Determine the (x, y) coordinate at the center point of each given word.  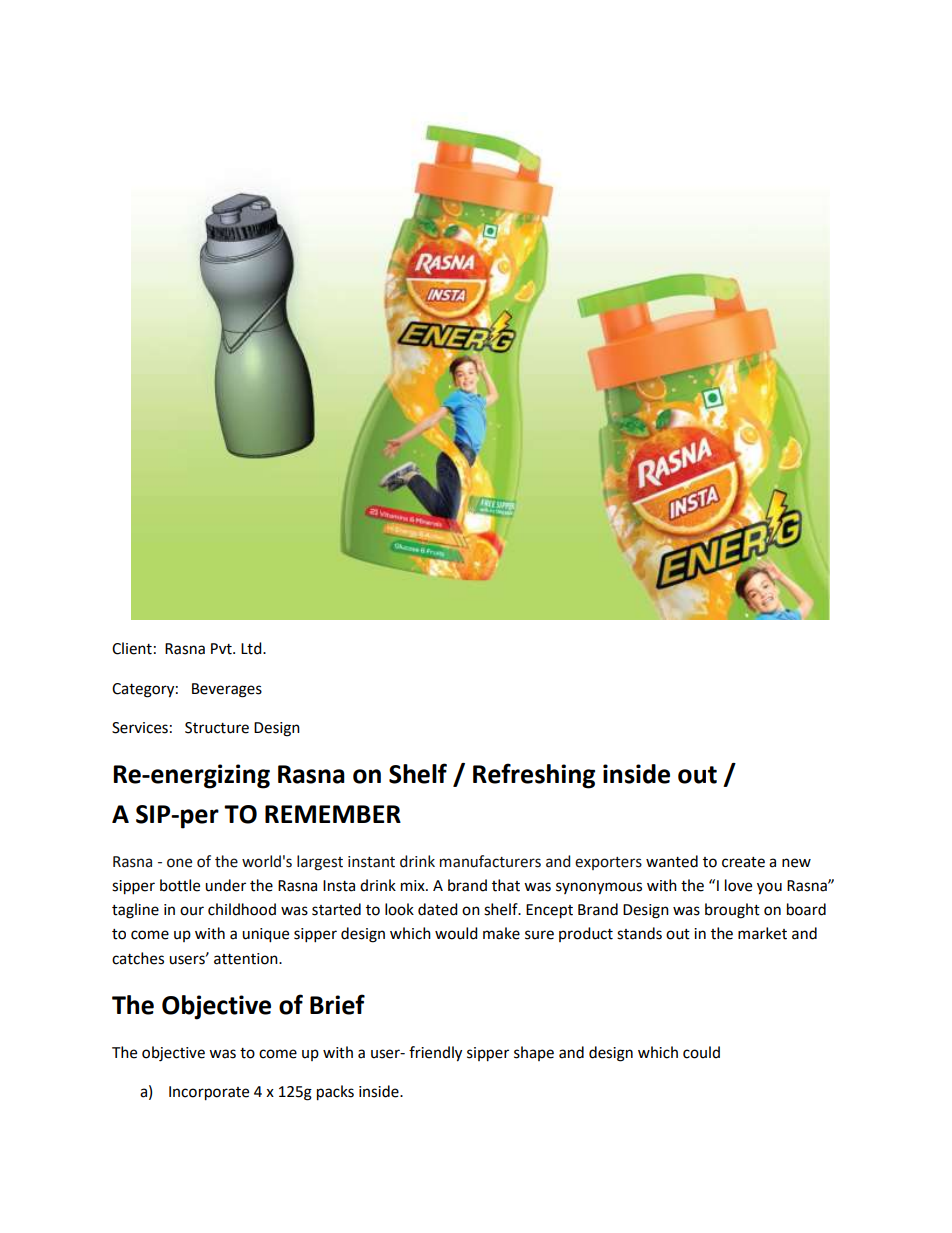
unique (265, 935)
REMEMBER (333, 814)
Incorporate (209, 1093)
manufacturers (490, 861)
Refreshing (534, 776)
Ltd (252, 648)
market (762, 933)
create (743, 862)
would (456, 933)
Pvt (222, 649)
